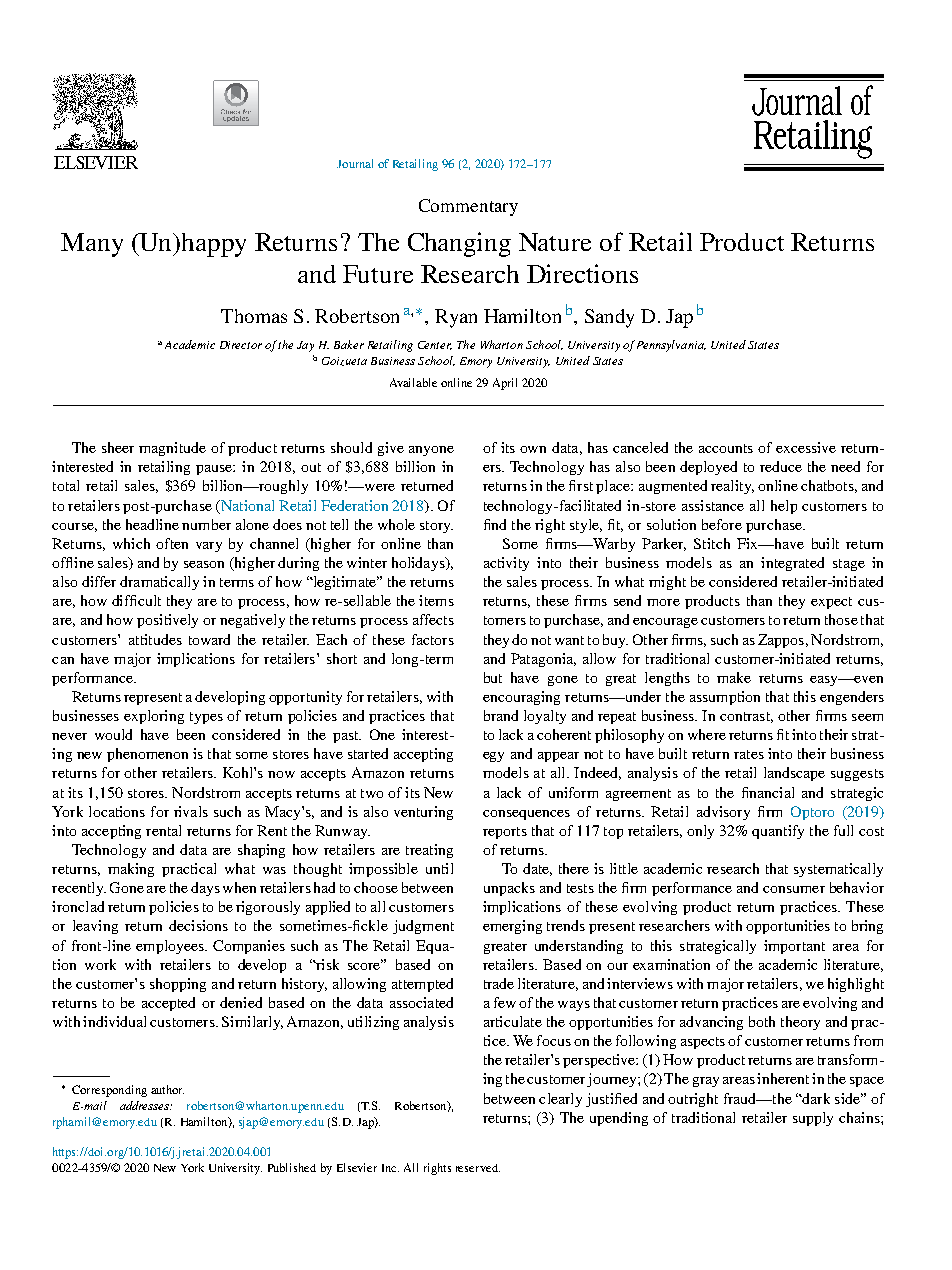 Image resolution: width=952 pixels, height=1270 pixels. Describe the element at coordinates (505, 833) in the screenshot. I see `reports` at that location.
